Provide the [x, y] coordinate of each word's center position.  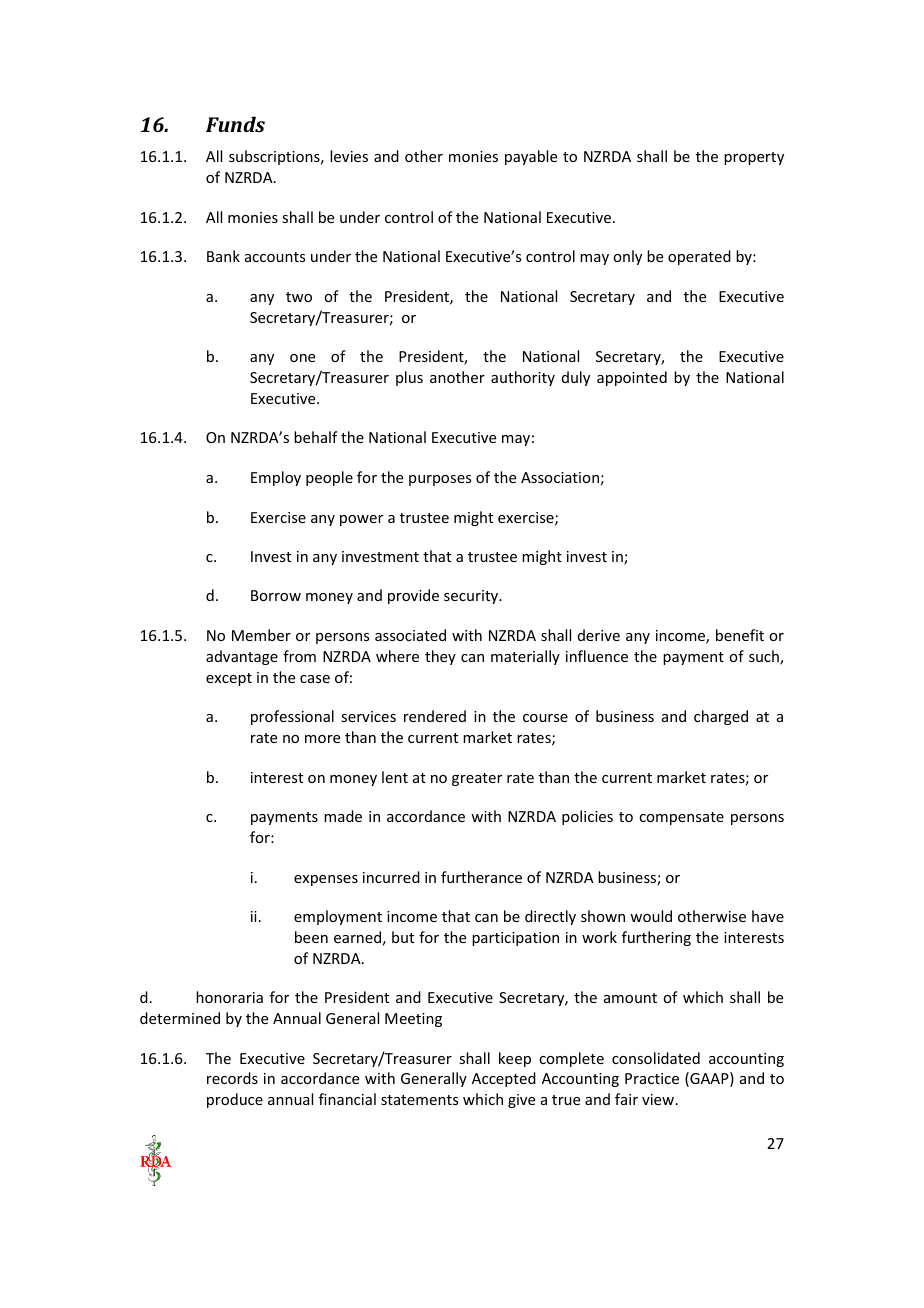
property [754, 158]
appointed [632, 378]
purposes [440, 480]
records [232, 1078]
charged [721, 717]
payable [531, 157]
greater [477, 779]
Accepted [504, 1079]
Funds [235, 124]
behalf [316, 437]
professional [292, 717]
